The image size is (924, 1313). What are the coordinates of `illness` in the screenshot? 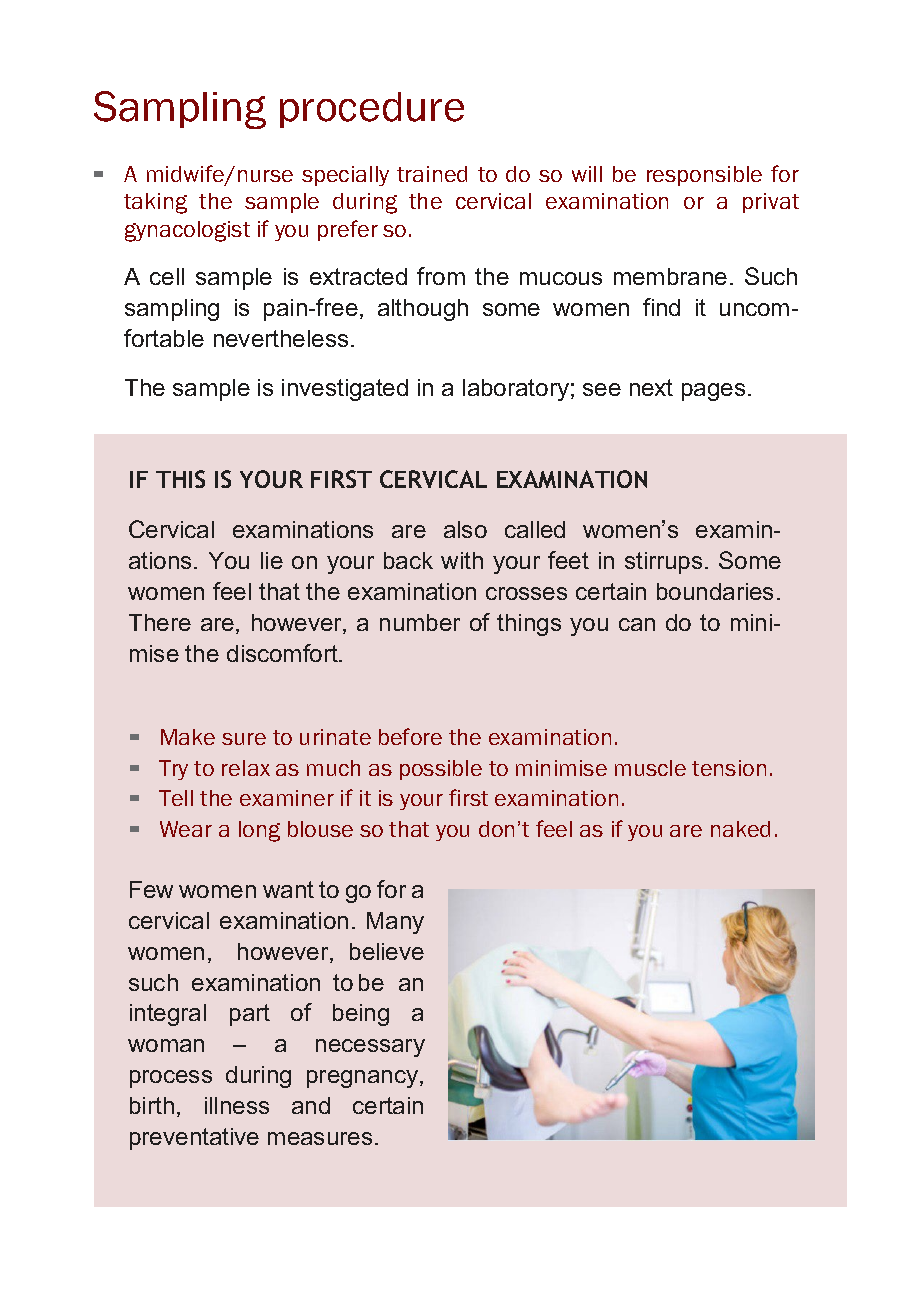 It's located at (237, 1105).
